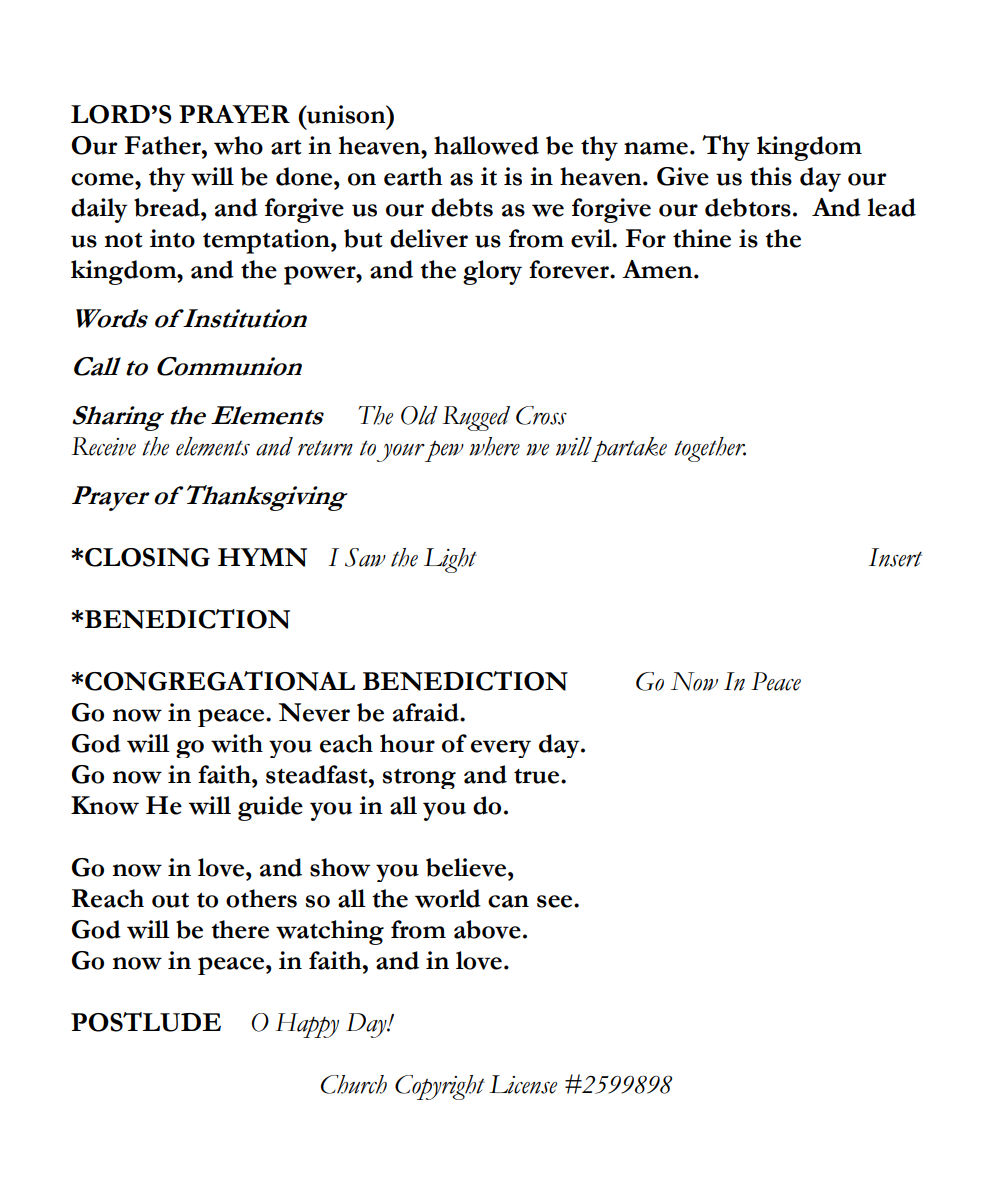  What do you see at coordinates (307, 1025) in the screenshot?
I see `Happy` at bounding box center [307, 1025].
